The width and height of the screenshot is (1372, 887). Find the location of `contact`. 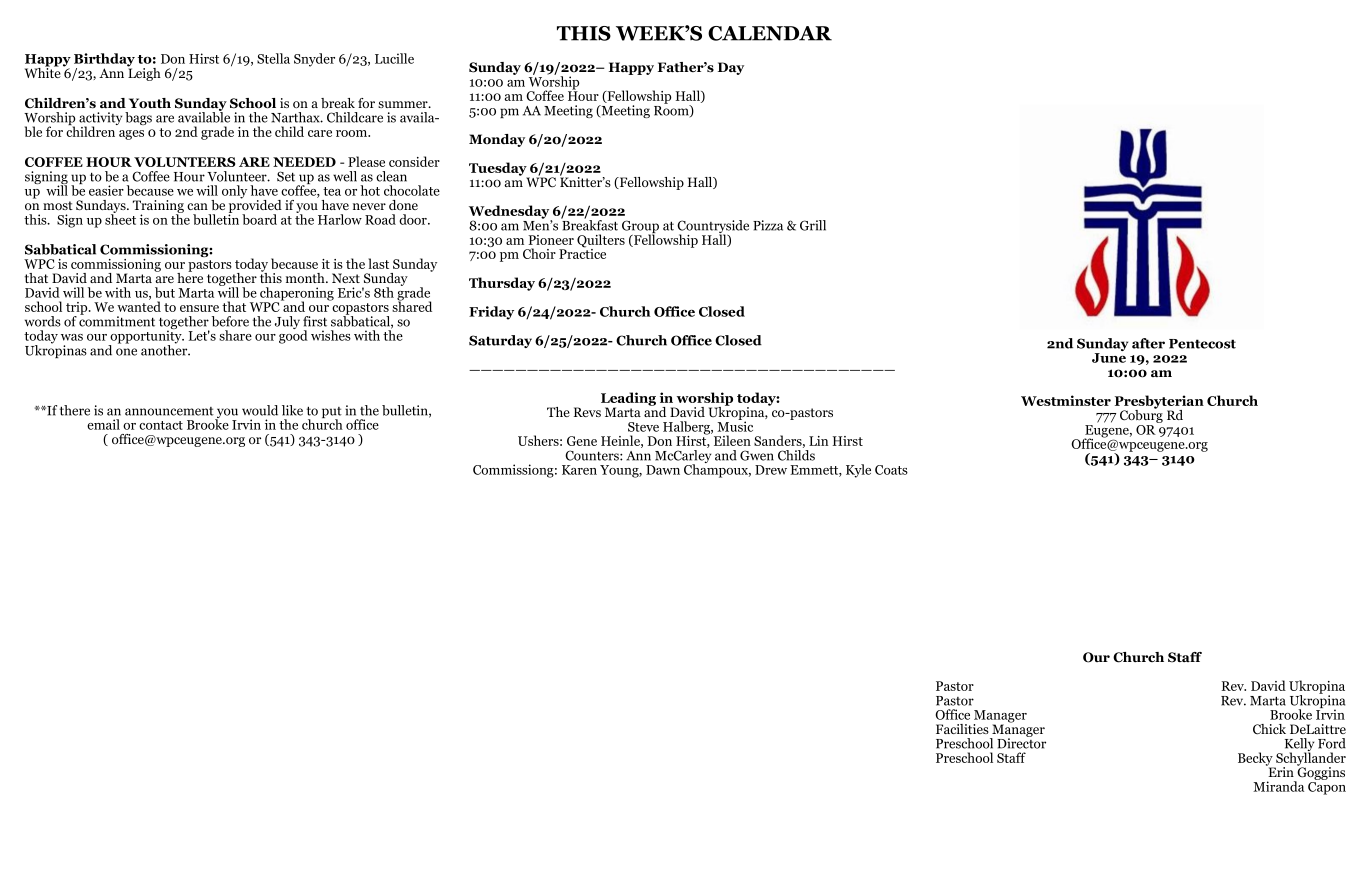

contact is located at coordinates (161, 425).
